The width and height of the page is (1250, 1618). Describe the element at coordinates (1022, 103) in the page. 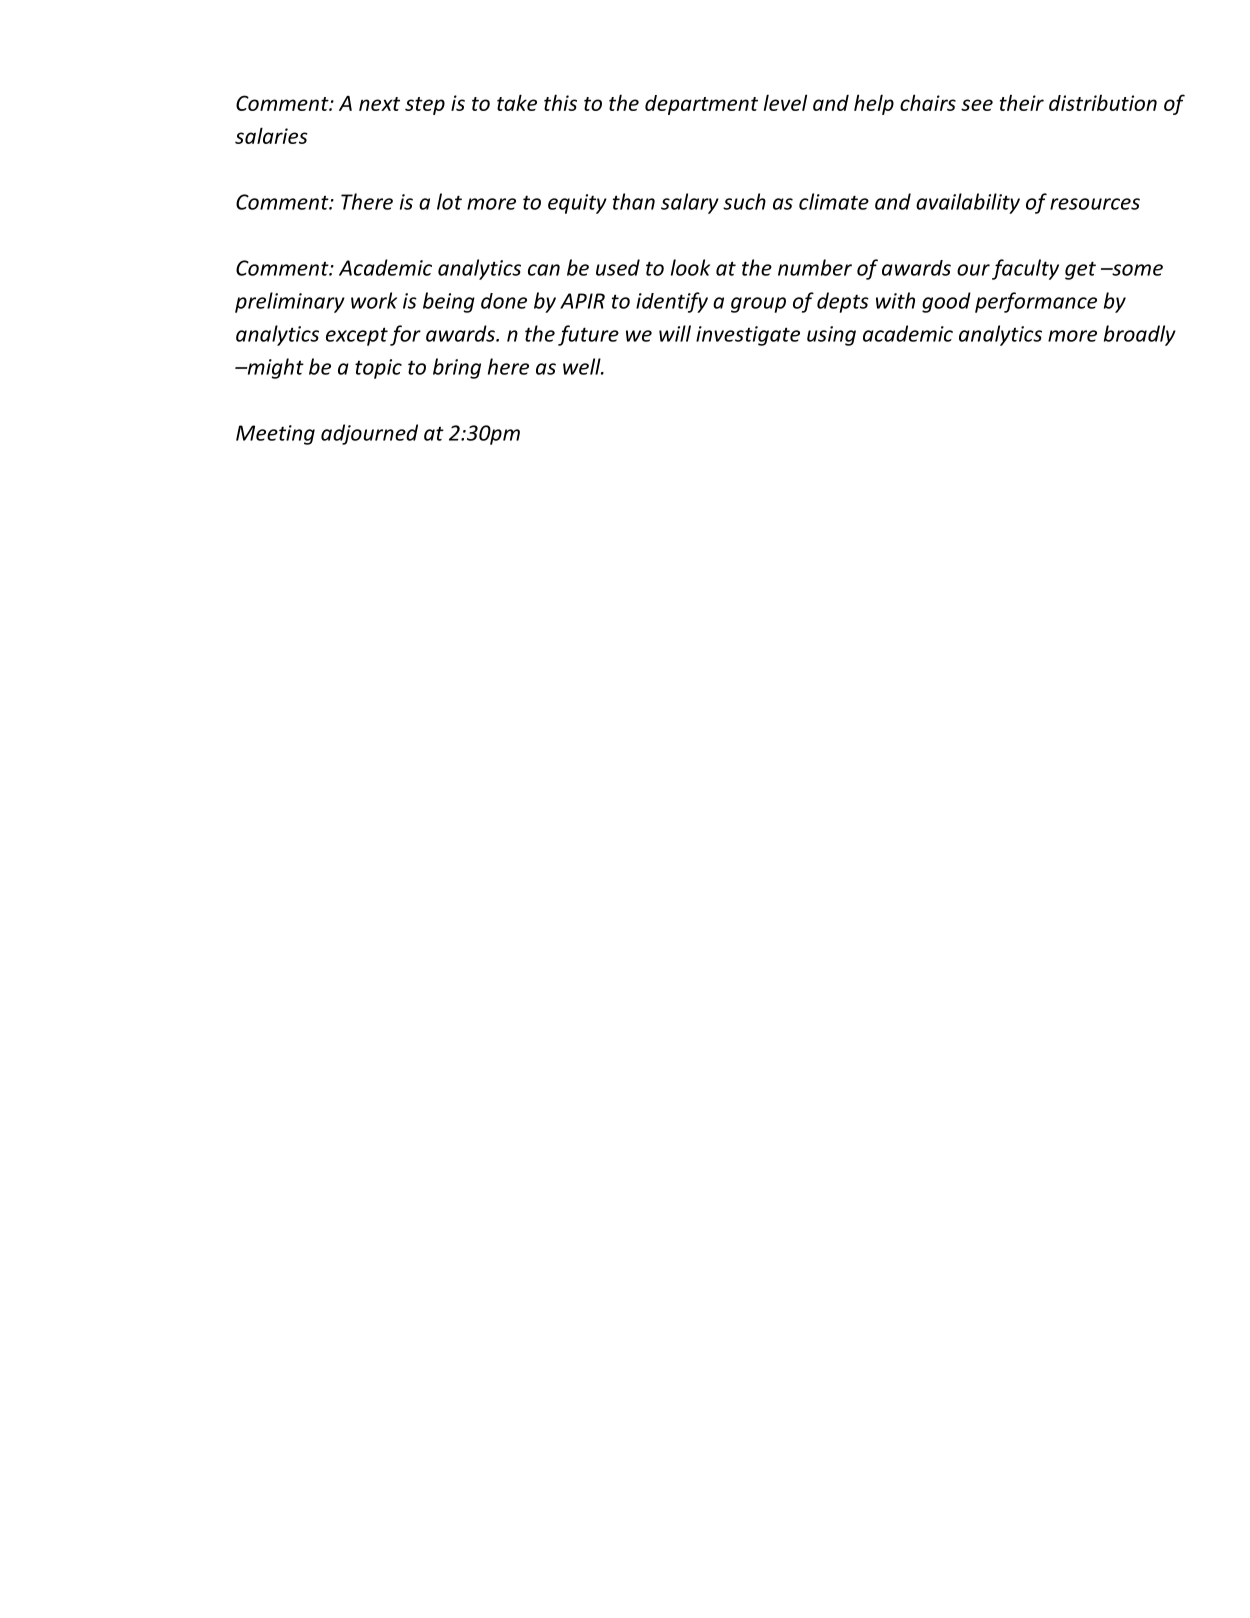

I see `their` at that location.
